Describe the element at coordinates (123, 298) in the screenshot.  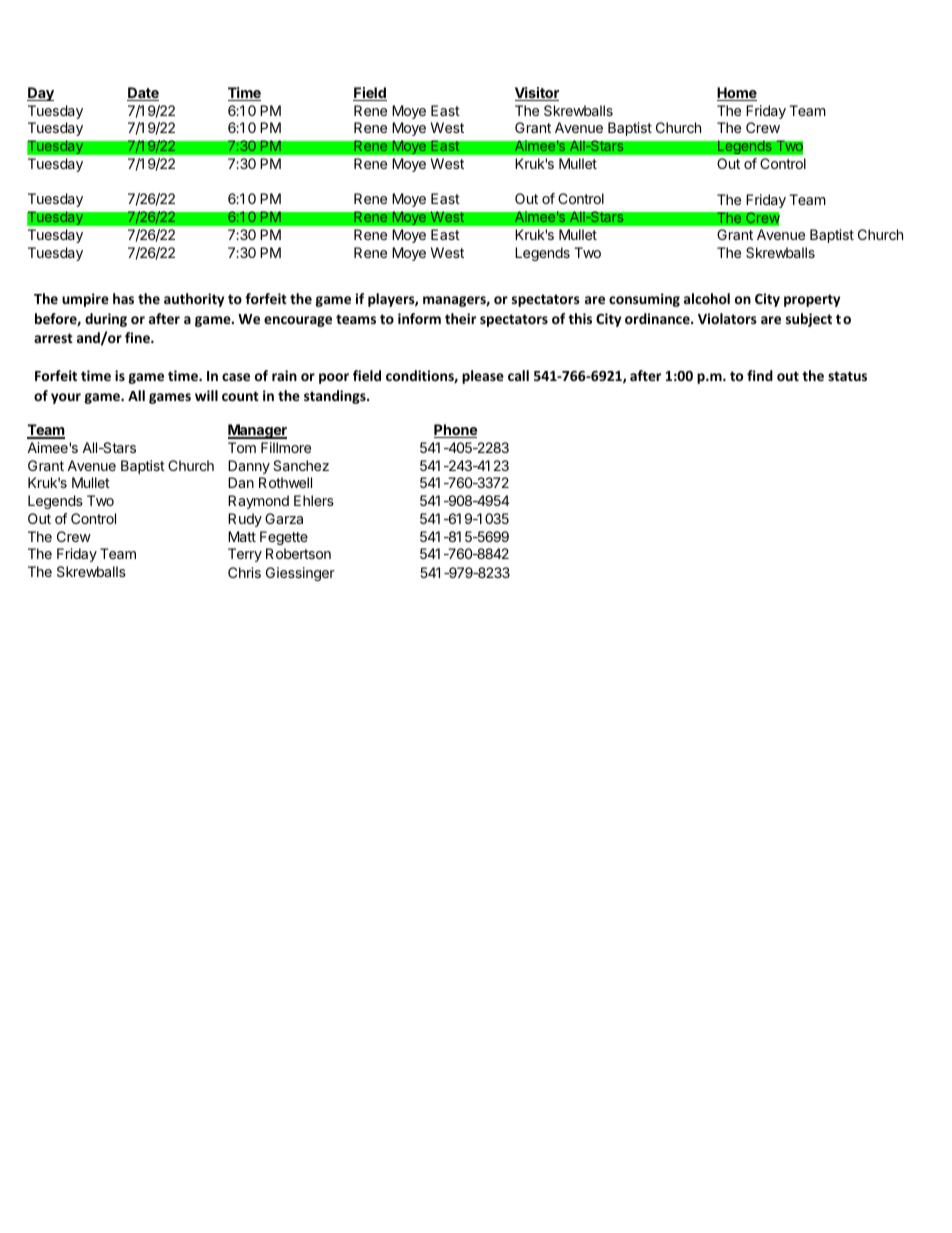
I see `has` at that location.
